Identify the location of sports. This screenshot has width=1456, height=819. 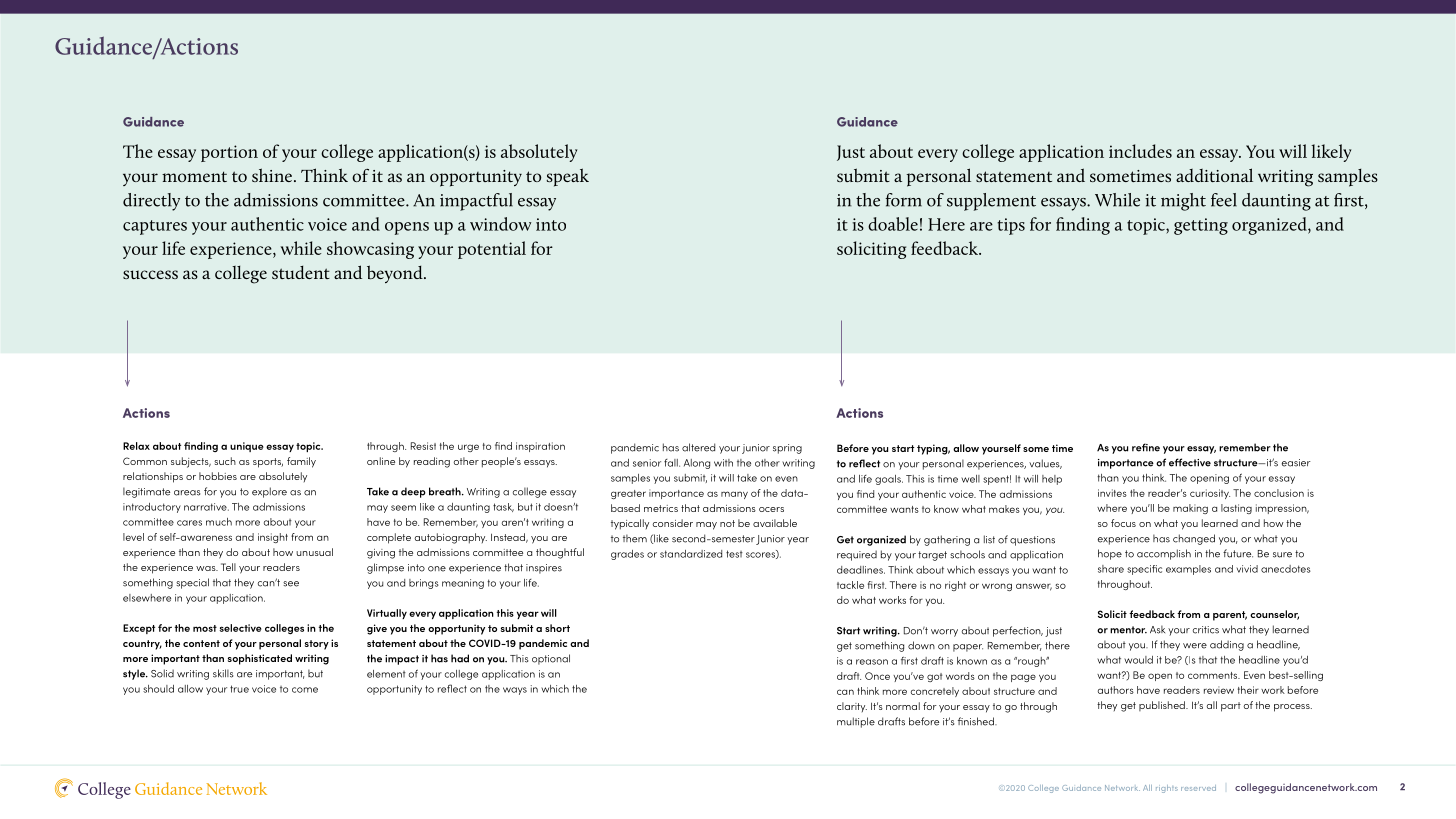
(268, 463).
